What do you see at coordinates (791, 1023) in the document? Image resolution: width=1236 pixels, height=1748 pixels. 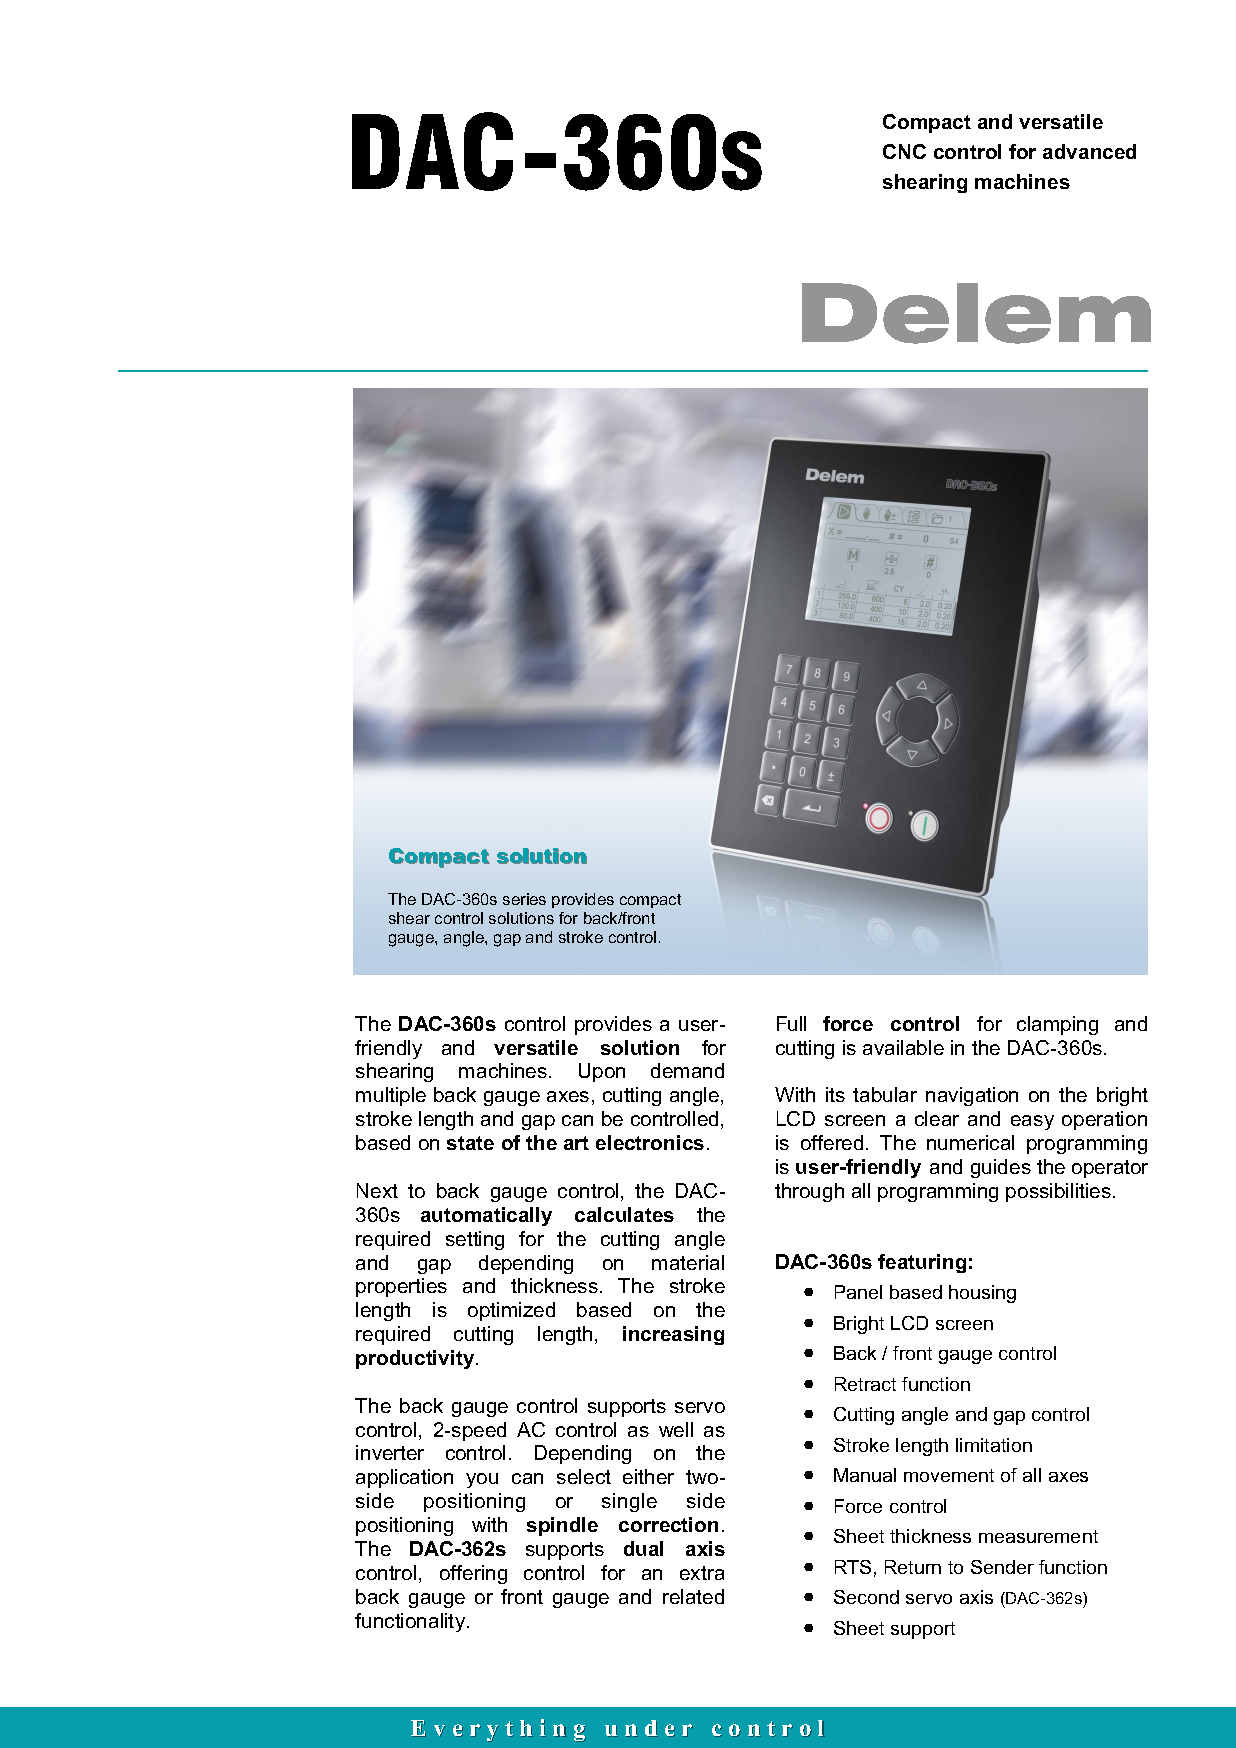 I see `Full` at bounding box center [791, 1023].
